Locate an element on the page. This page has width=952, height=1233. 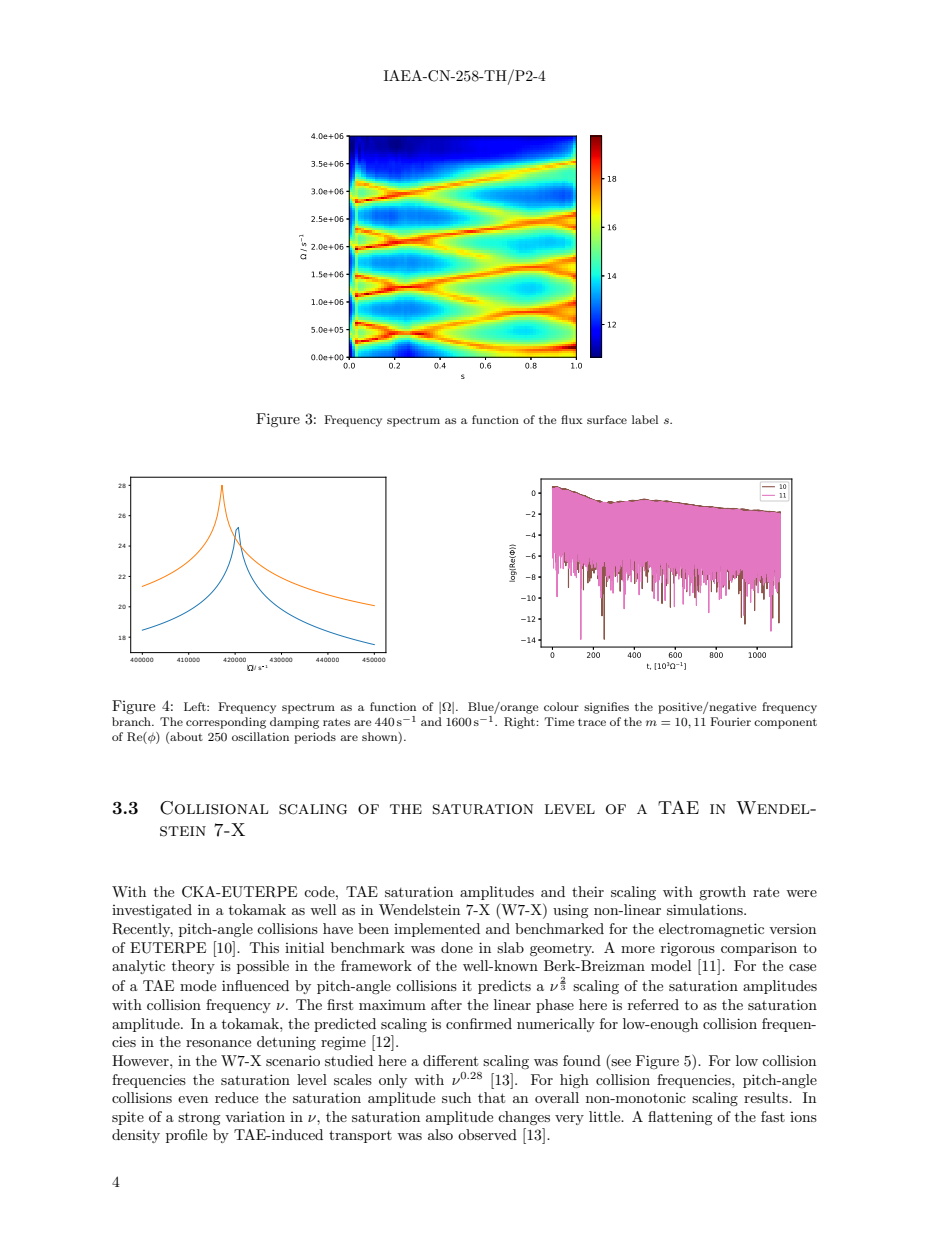
flux is located at coordinates (572, 419).
